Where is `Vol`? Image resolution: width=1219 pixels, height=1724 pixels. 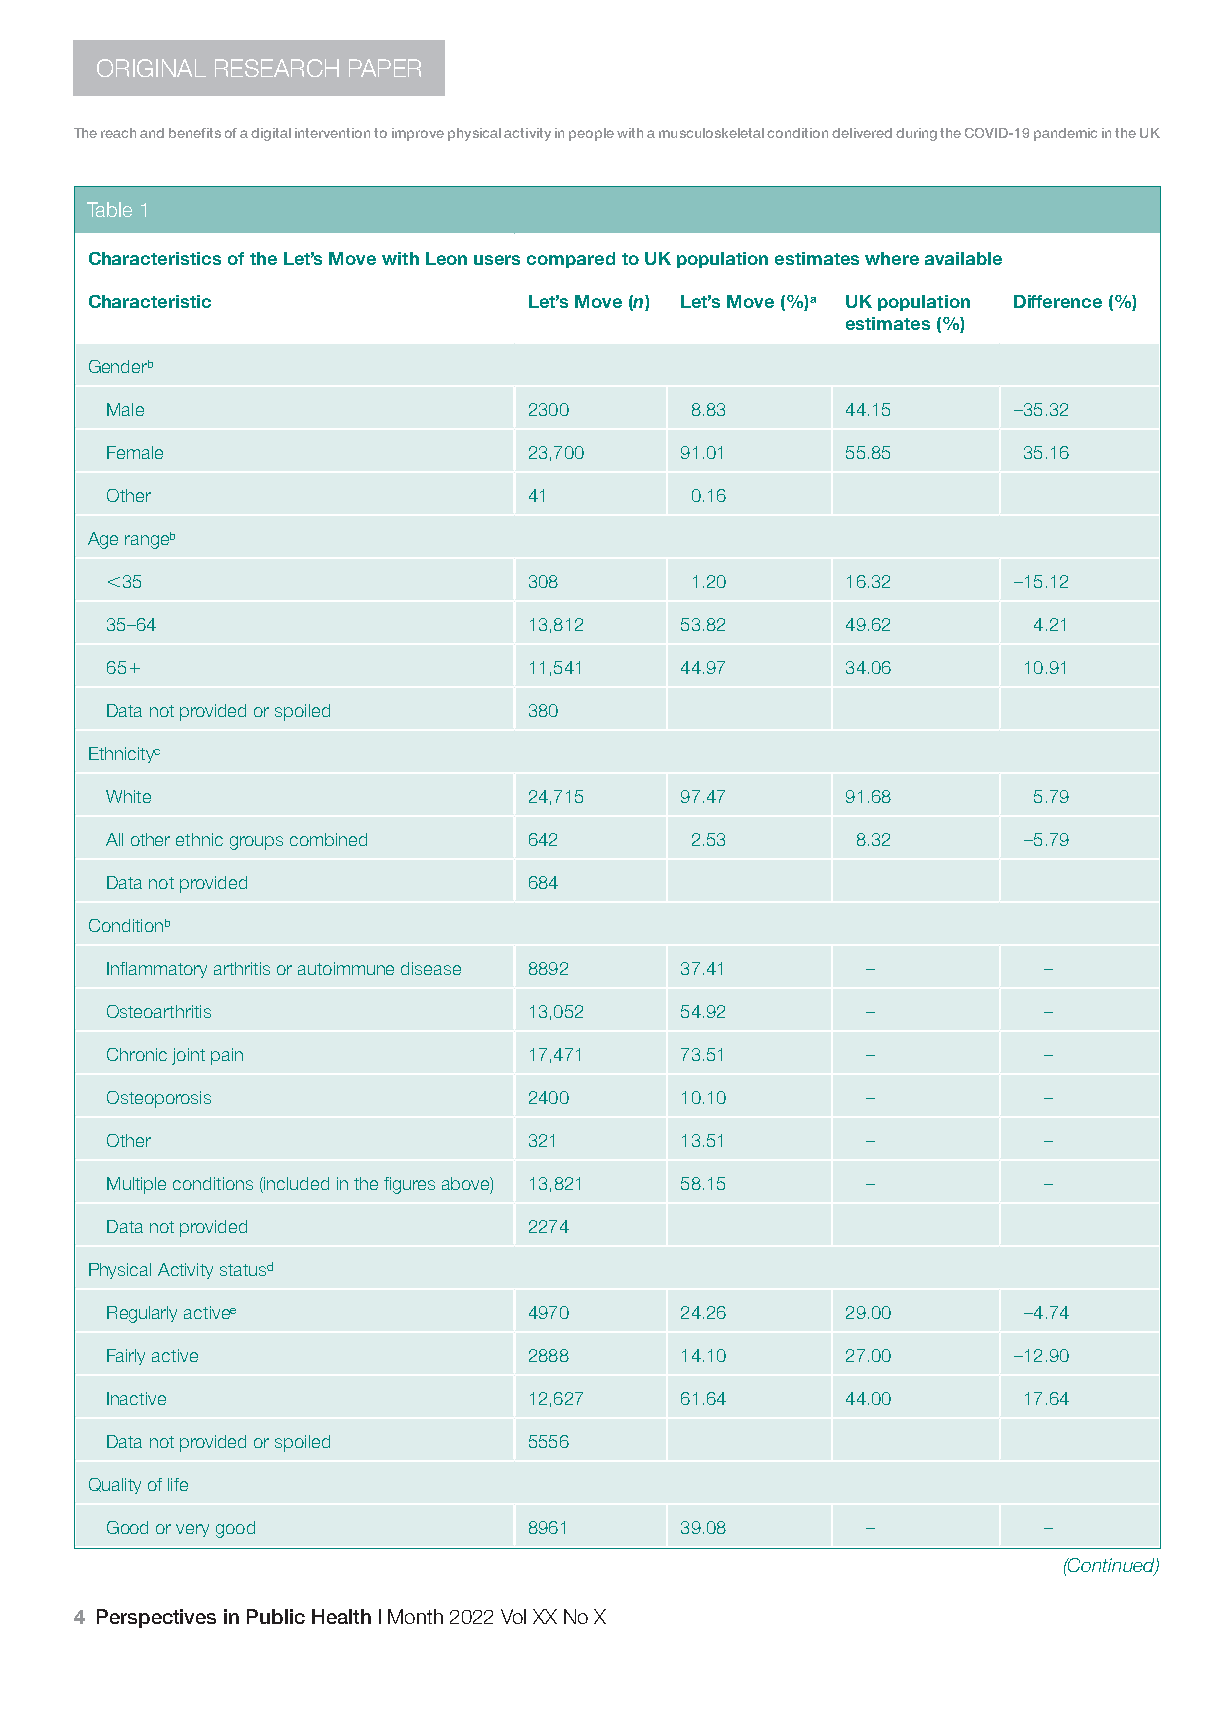 Vol is located at coordinates (513, 1616).
